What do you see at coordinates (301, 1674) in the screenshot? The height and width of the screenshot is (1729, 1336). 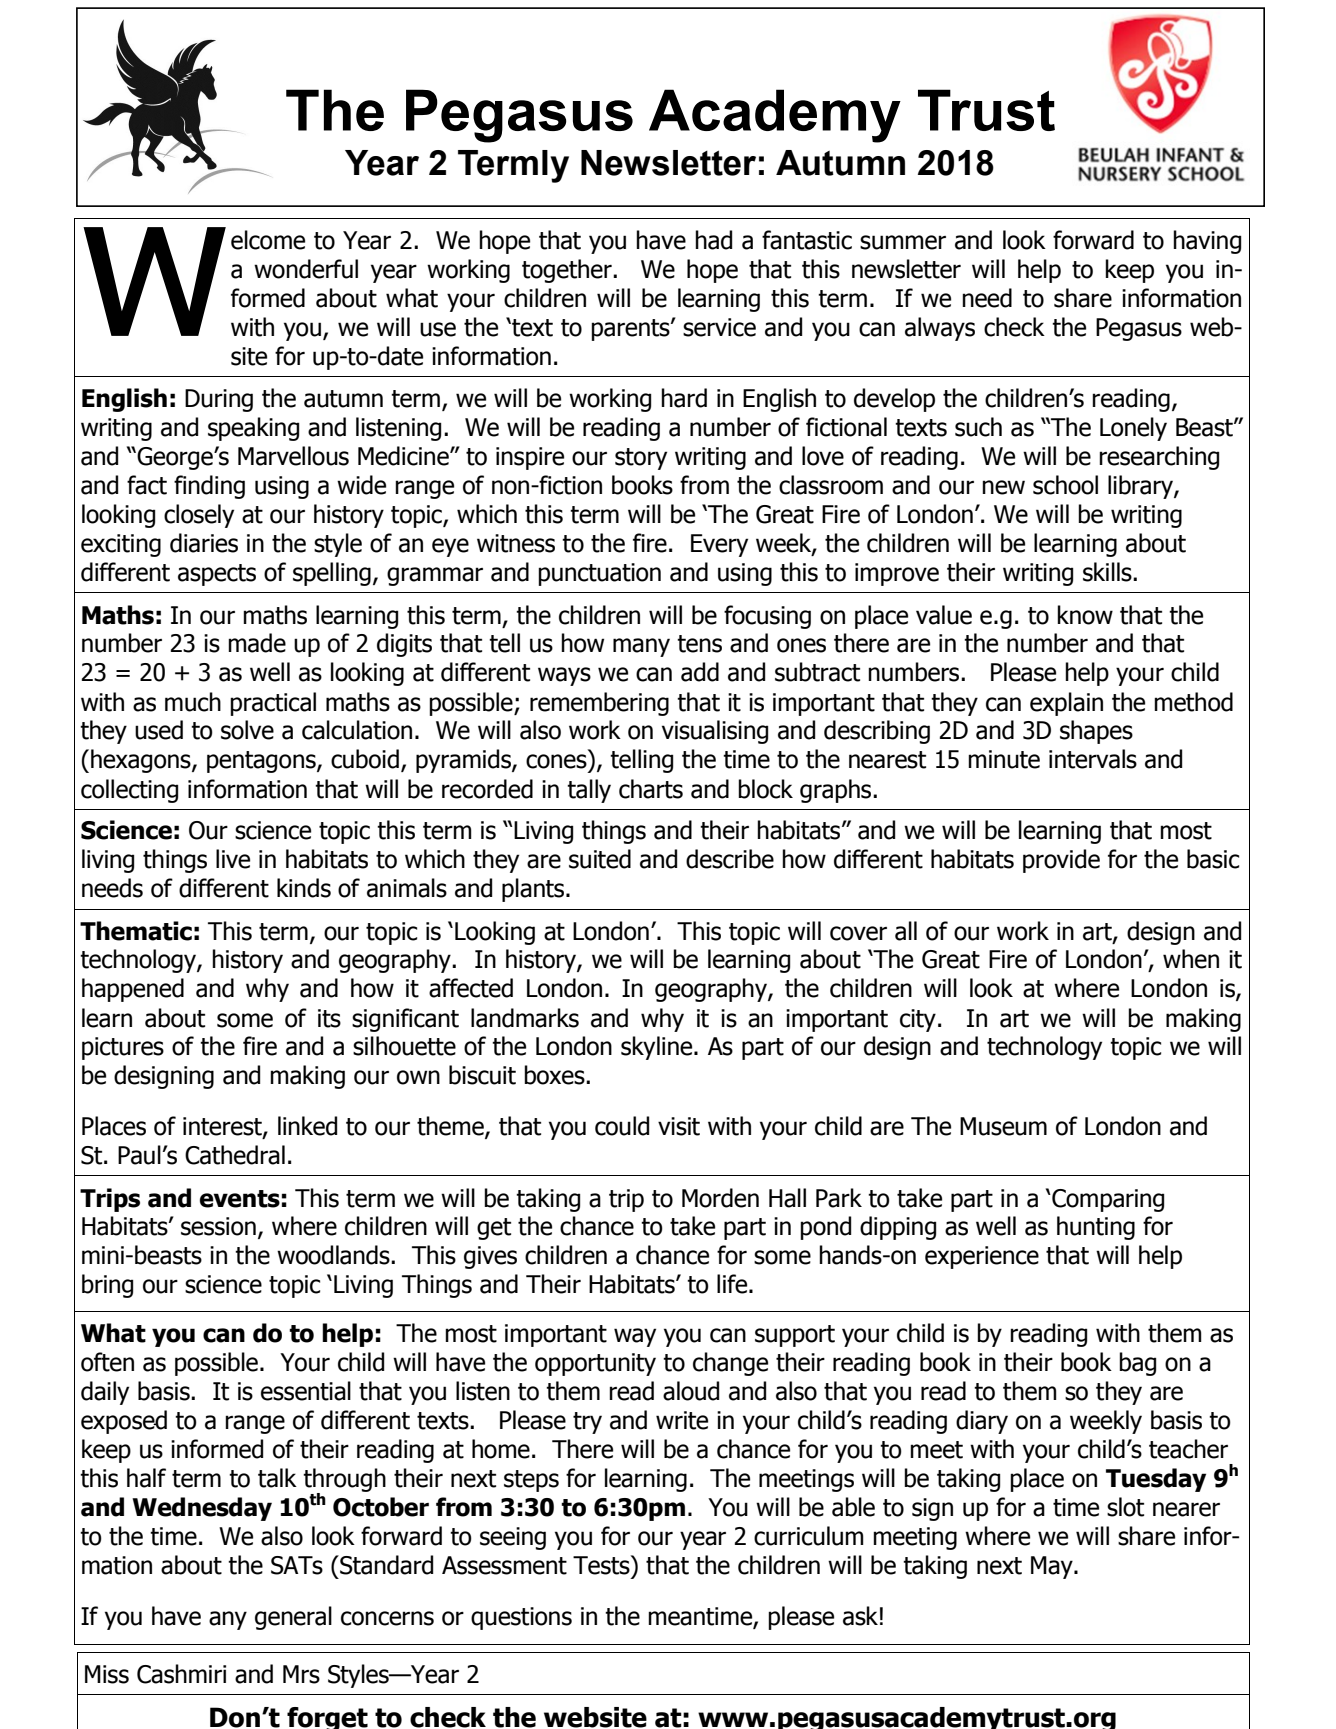 I see `Mrs` at bounding box center [301, 1674].
